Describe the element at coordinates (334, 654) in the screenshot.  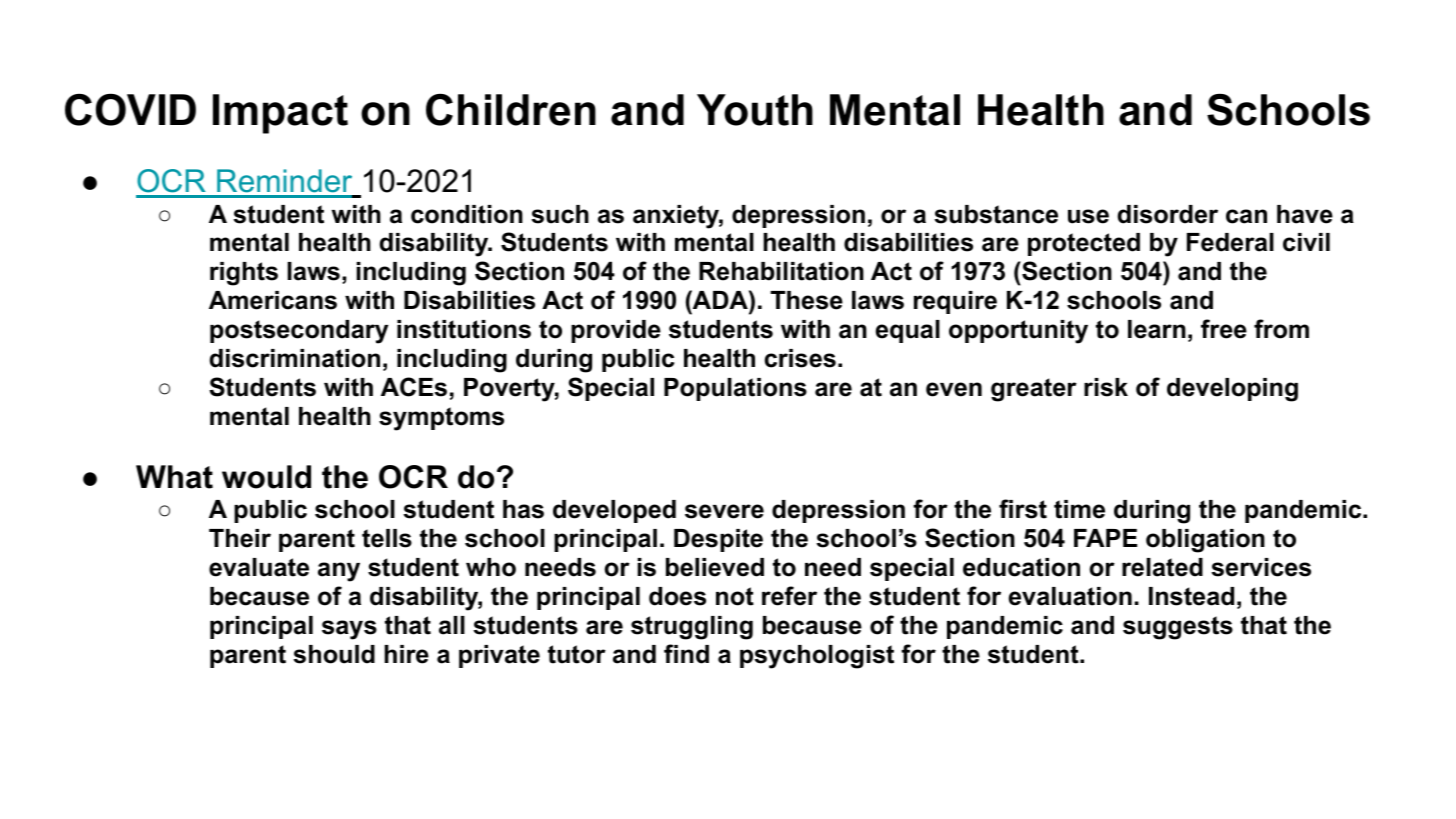
I see `should` at that location.
